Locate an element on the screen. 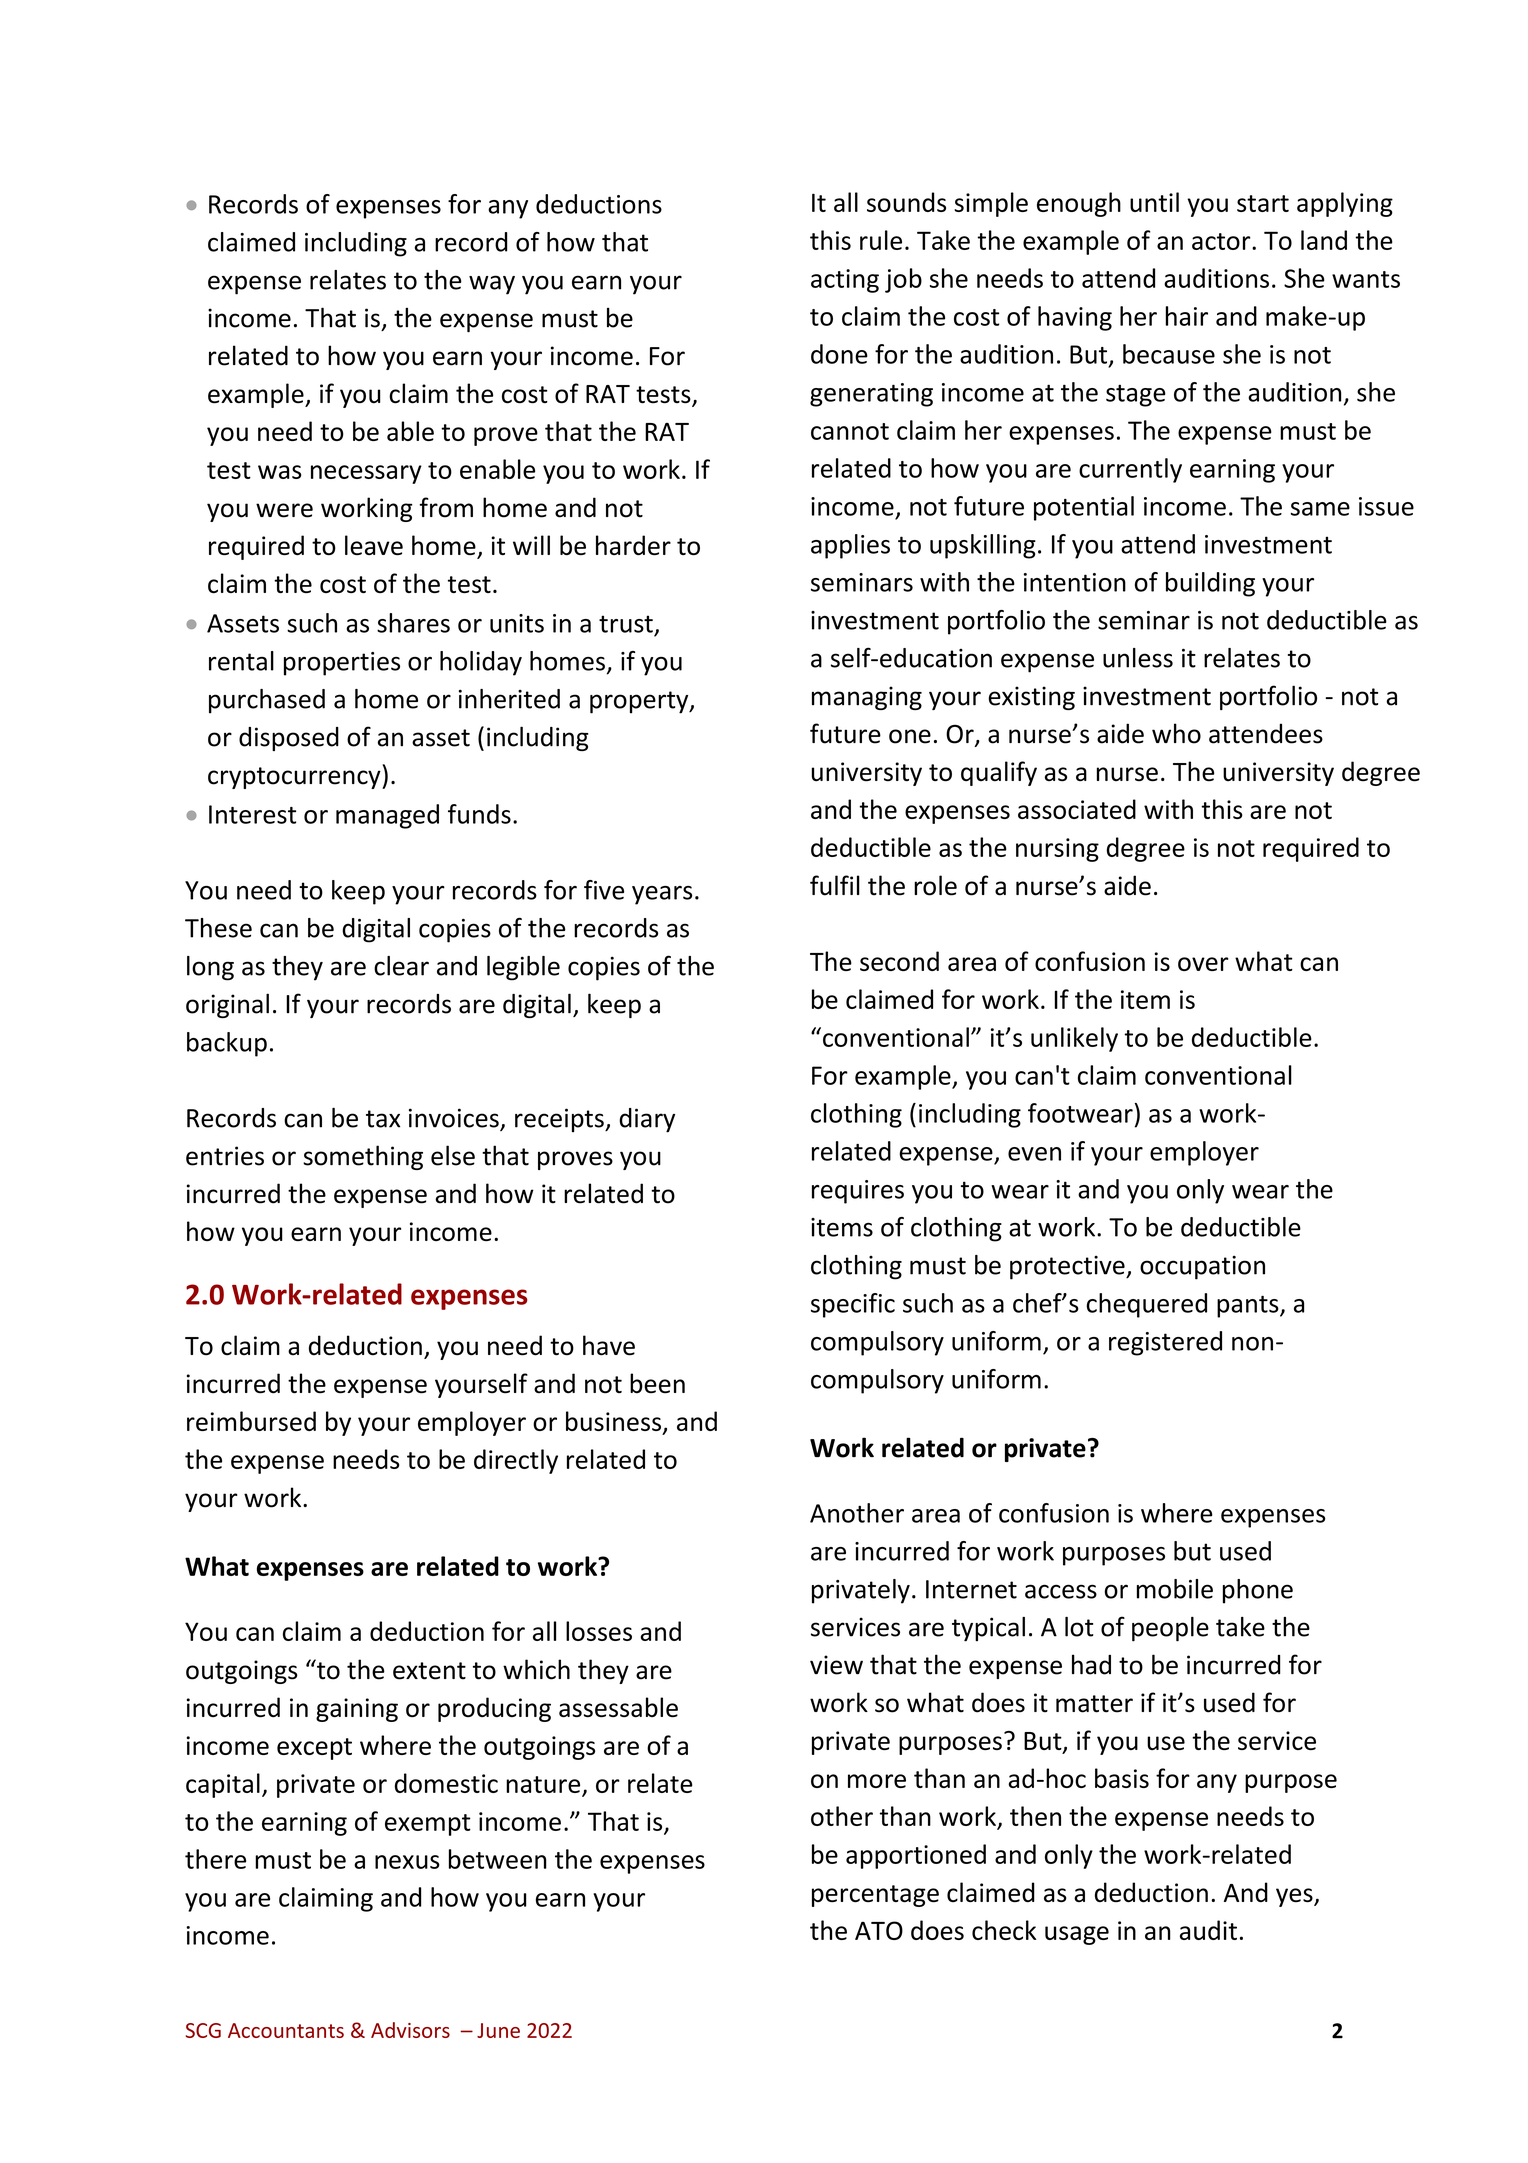 The height and width of the screenshot is (2163, 1528). acting is located at coordinates (845, 281).
